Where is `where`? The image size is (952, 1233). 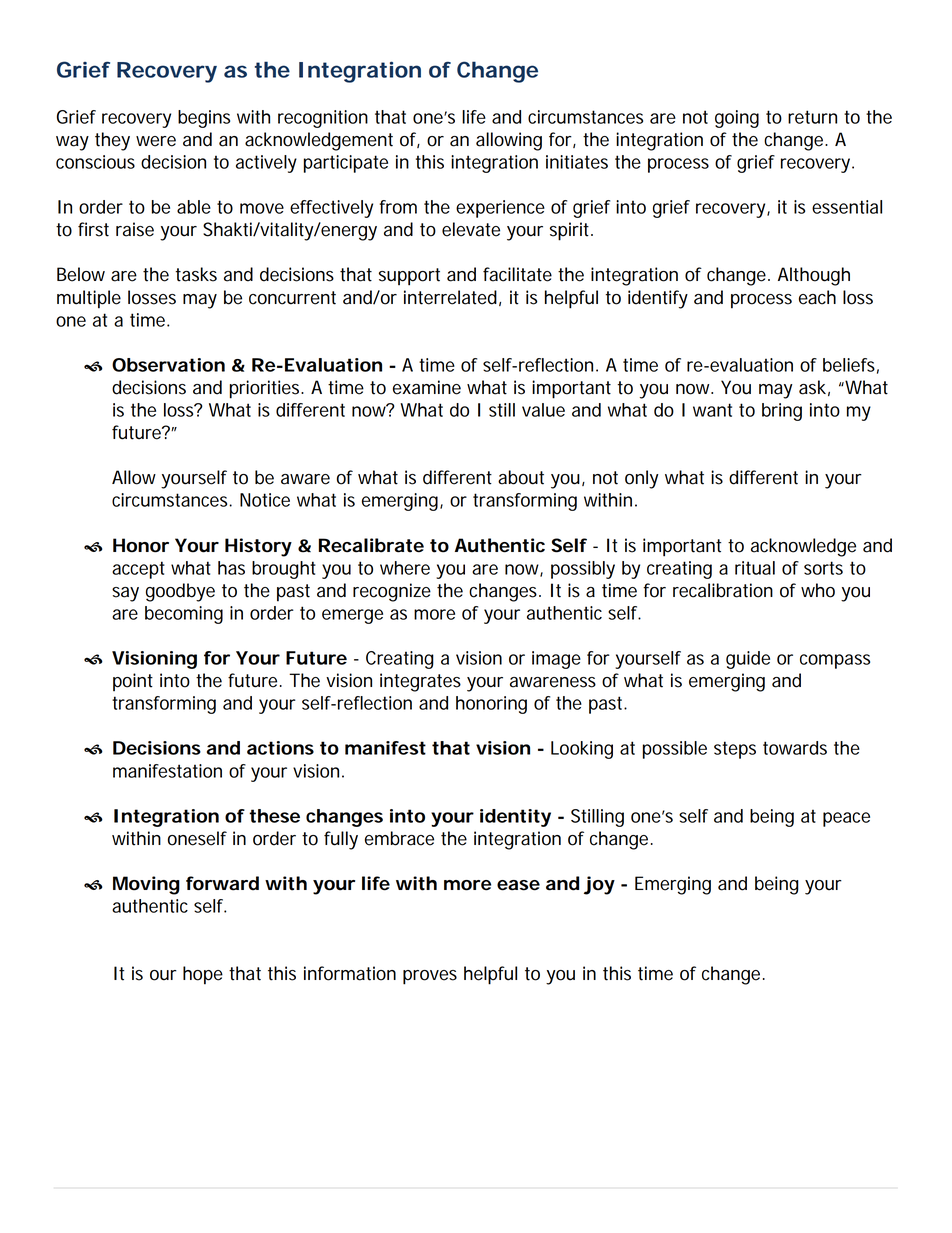
where is located at coordinates (405, 568).
